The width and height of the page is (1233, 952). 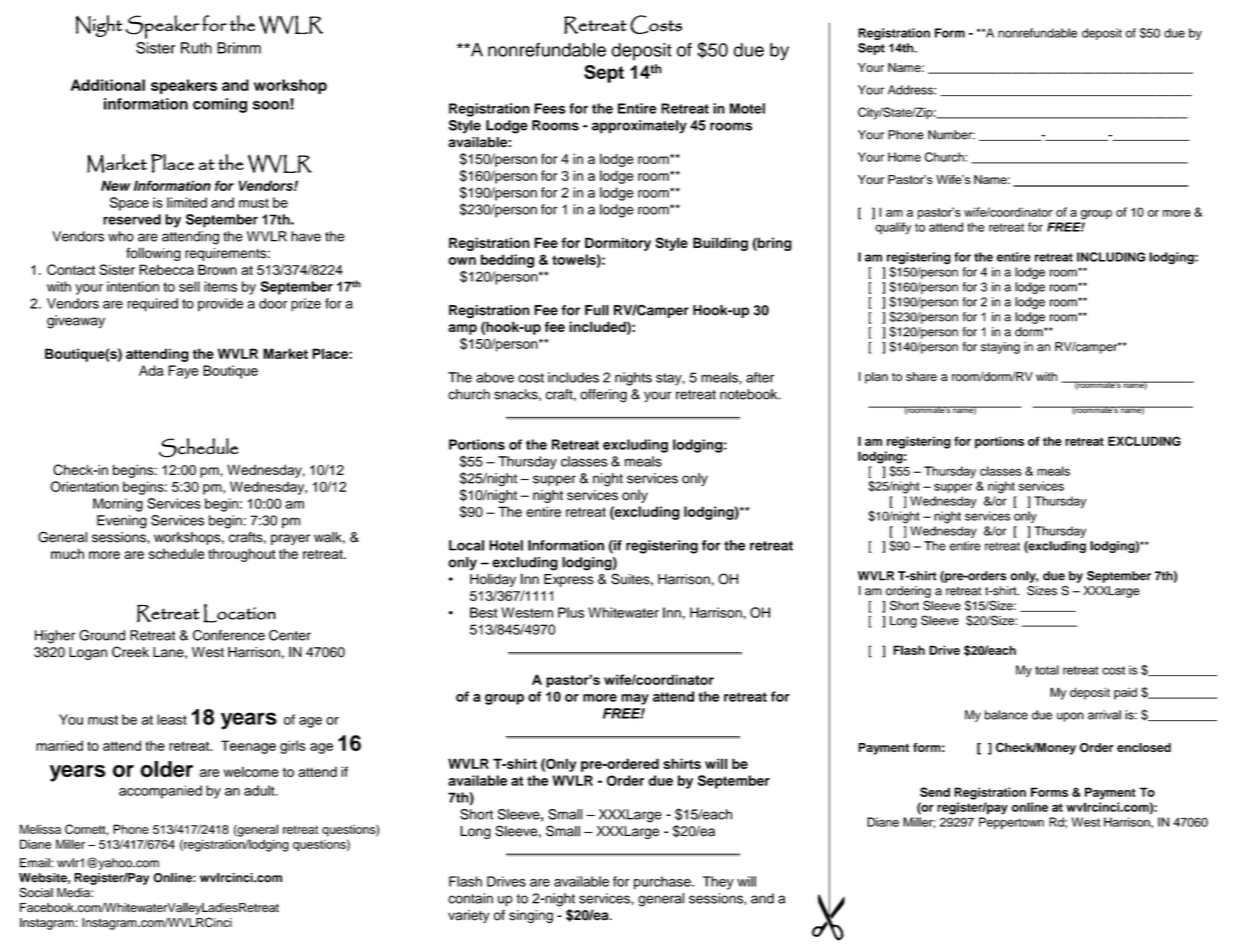 What do you see at coordinates (911, 90) in the page?
I see `Address` at bounding box center [911, 90].
